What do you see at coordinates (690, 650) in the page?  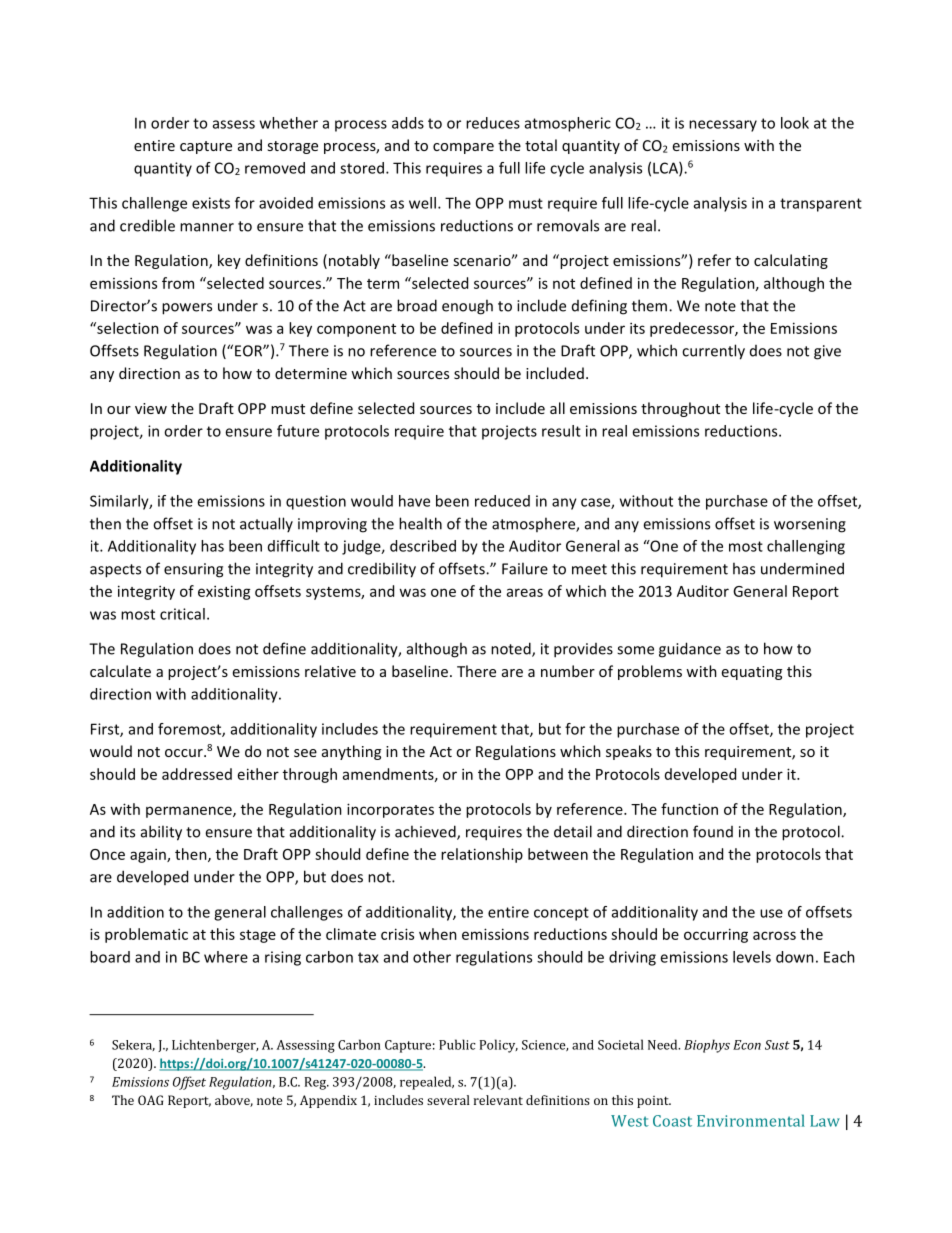 I see `guidance` at bounding box center [690, 650].
